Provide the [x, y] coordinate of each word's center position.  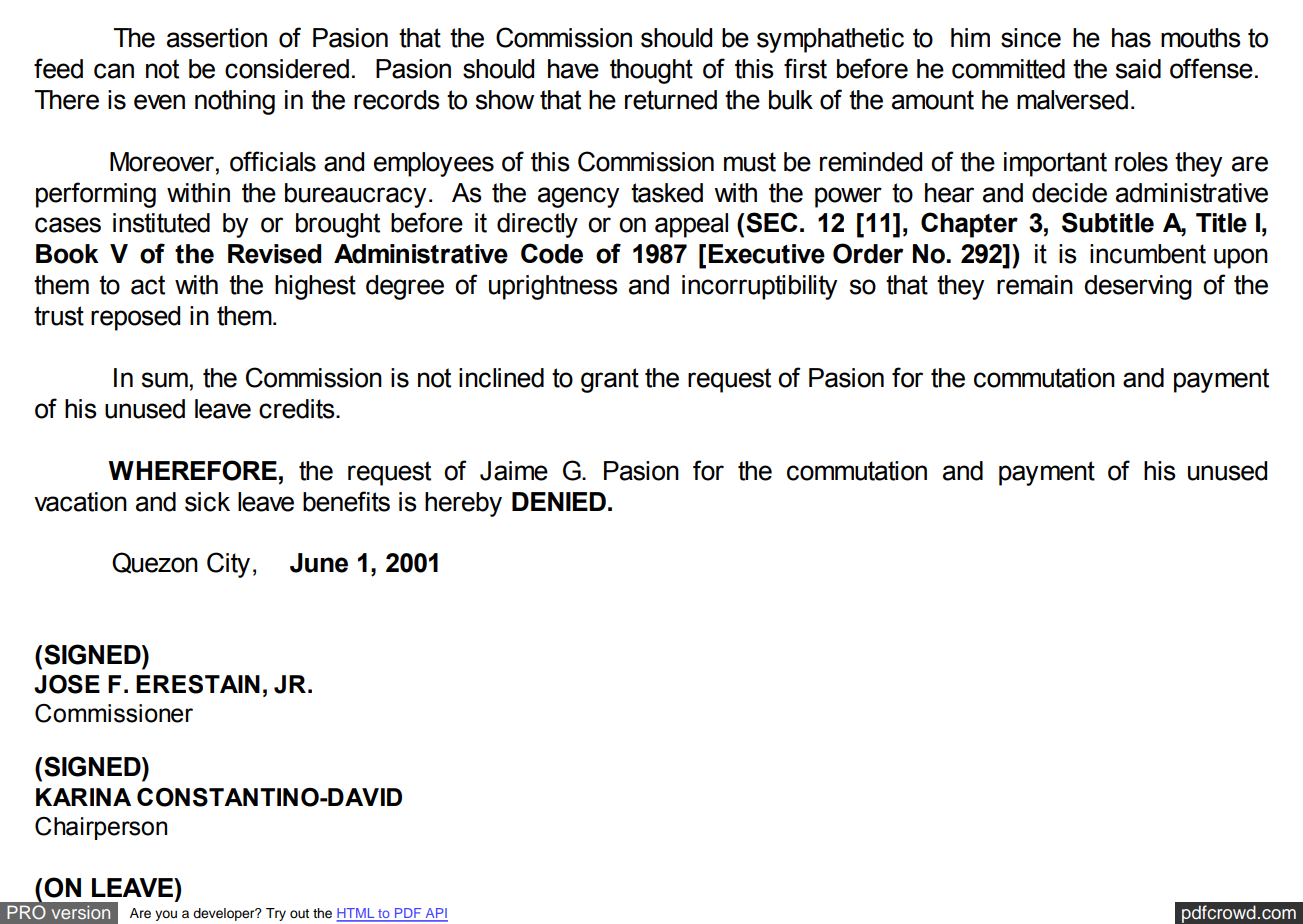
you [166, 915]
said [1138, 69]
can [114, 71]
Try [276, 914]
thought [651, 71]
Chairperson [101, 828]
